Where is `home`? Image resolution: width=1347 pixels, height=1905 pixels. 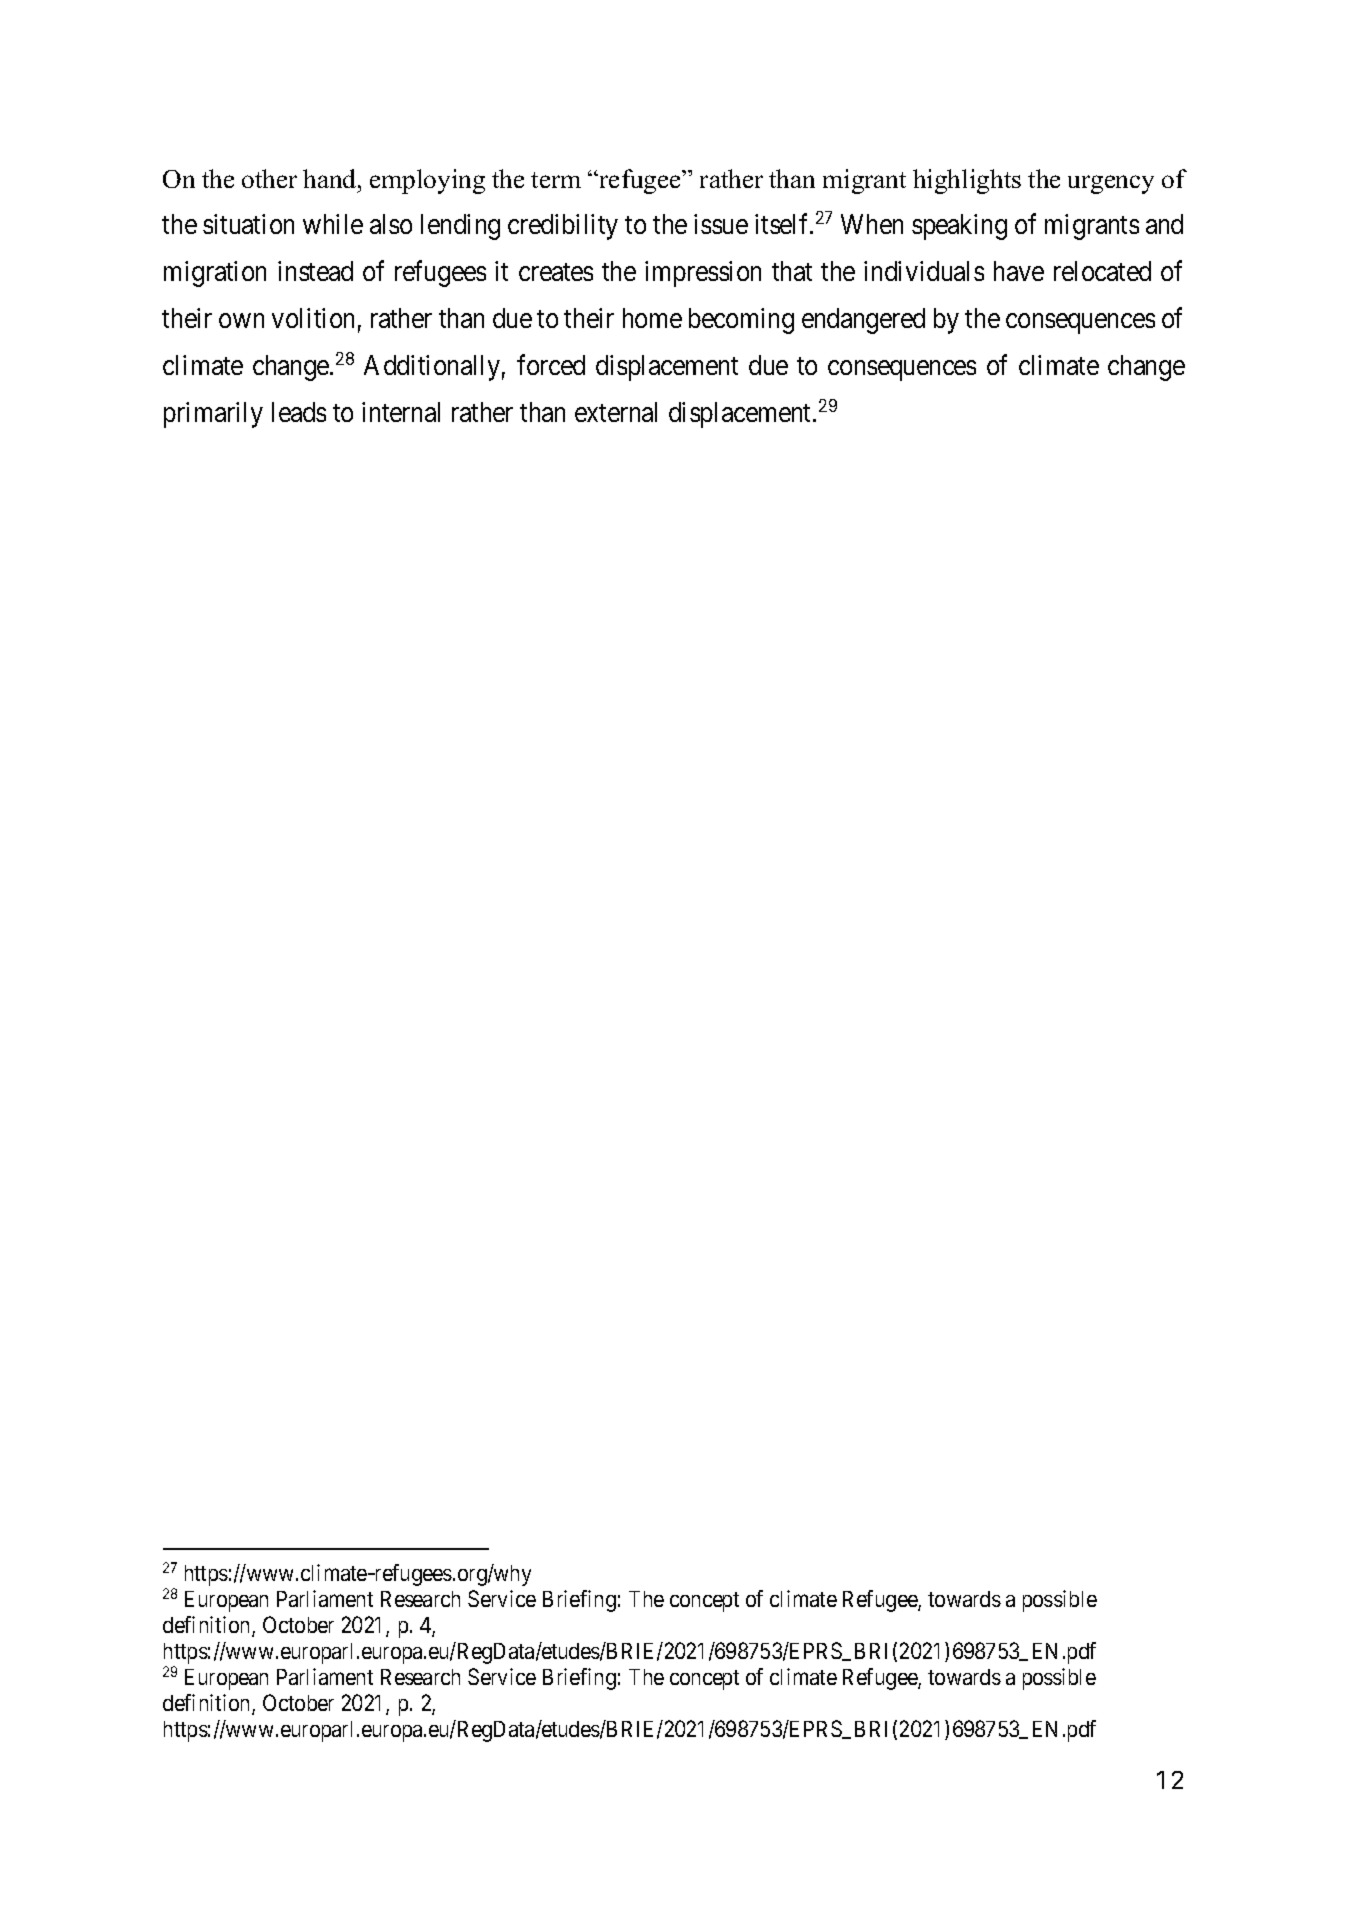
home is located at coordinates (652, 318).
